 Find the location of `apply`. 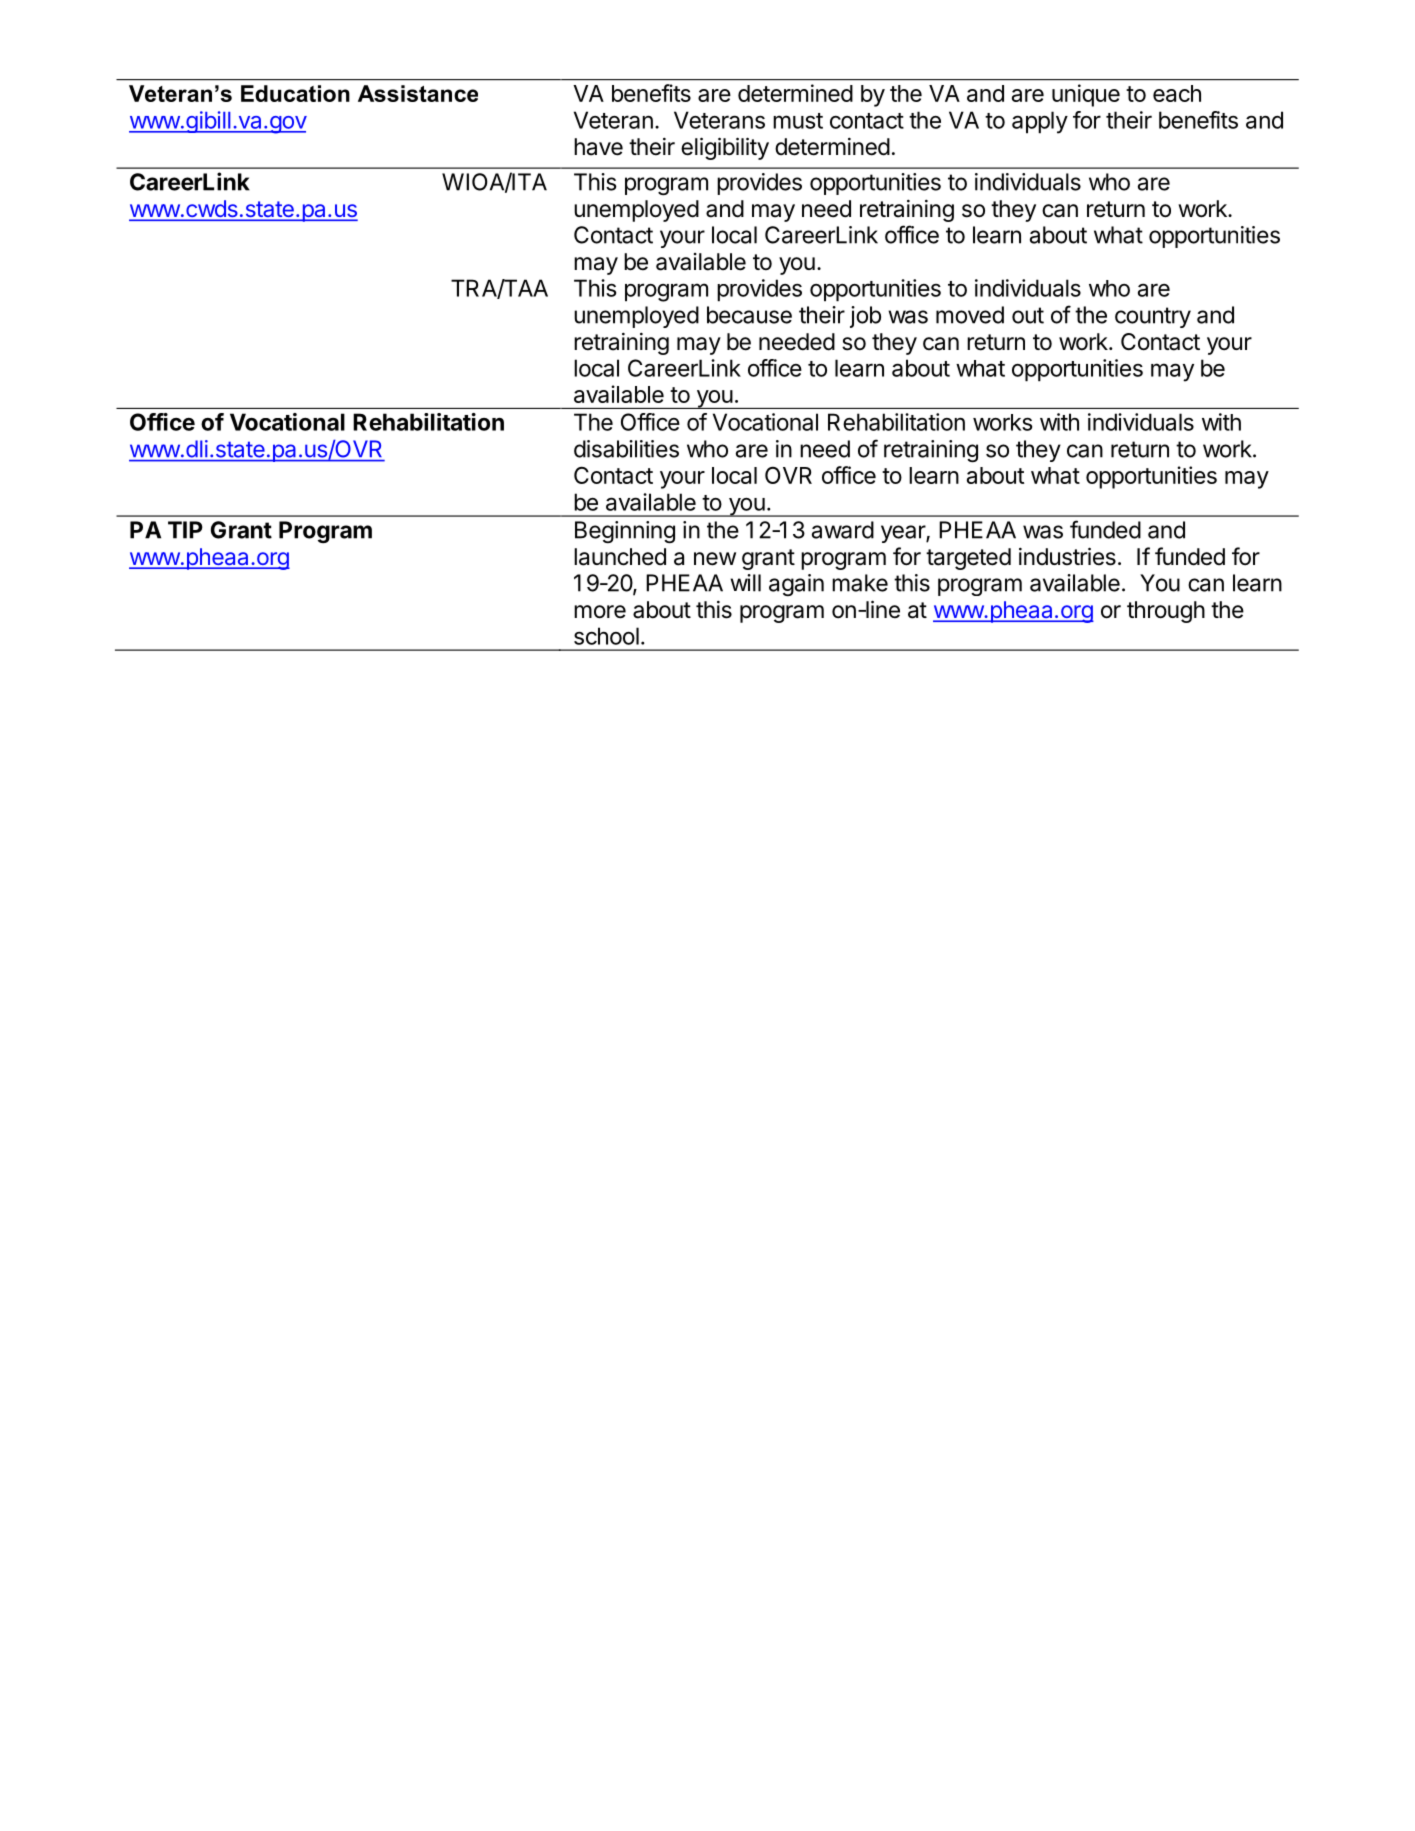

apply is located at coordinates (1040, 122).
